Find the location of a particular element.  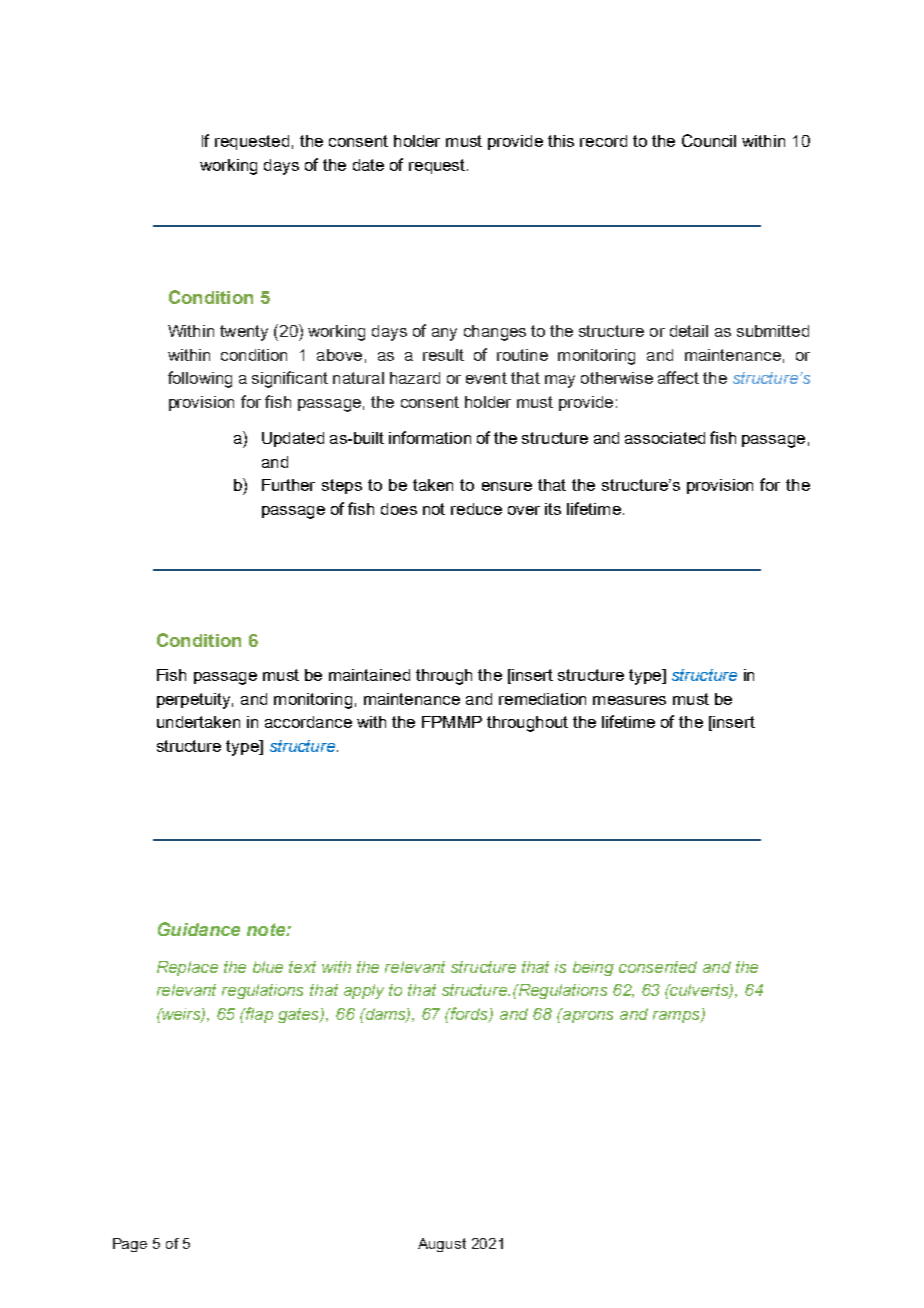

Council is located at coordinates (709, 140).
